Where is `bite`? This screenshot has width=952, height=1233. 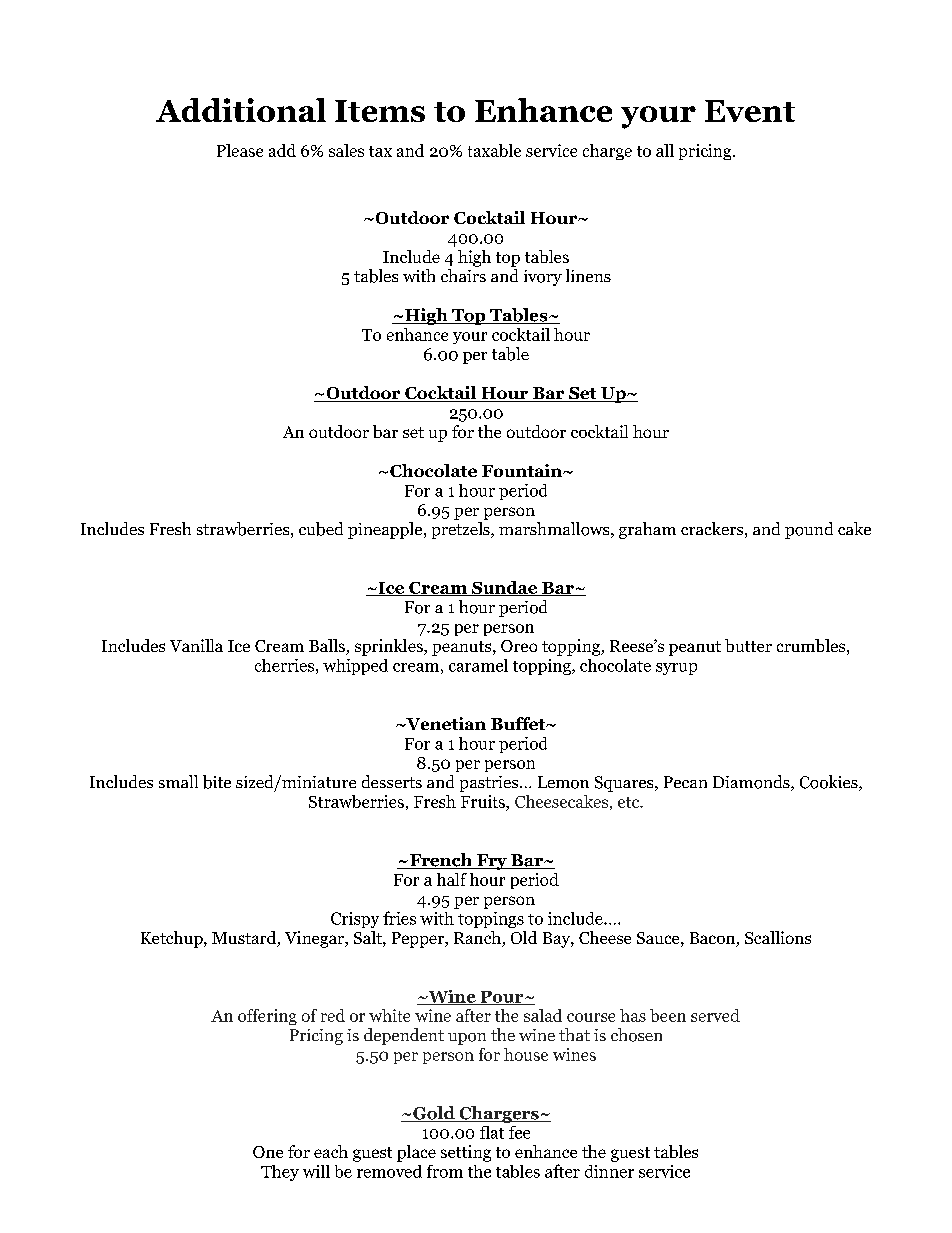 bite is located at coordinates (217, 782).
